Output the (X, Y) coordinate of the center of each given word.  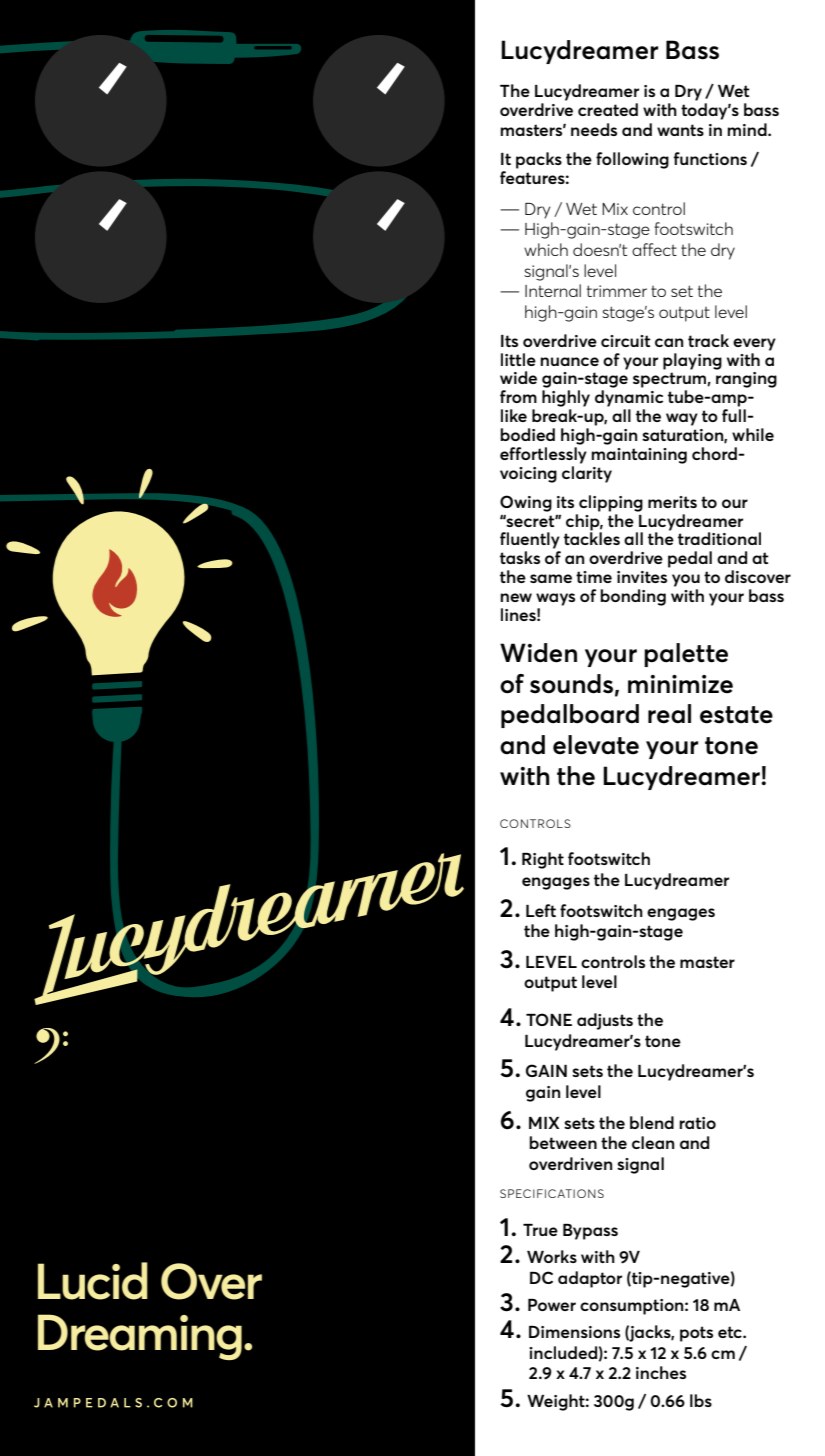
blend (652, 1122)
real (669, 714)
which (546, 249)
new (516, 597)
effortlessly (543, 455)
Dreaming (140, 1337)
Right (543, 860)
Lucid (93, 1281)
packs (539, 160)
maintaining (639, 456)
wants (680, 130)
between (563, 1142)
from (518, 396)
